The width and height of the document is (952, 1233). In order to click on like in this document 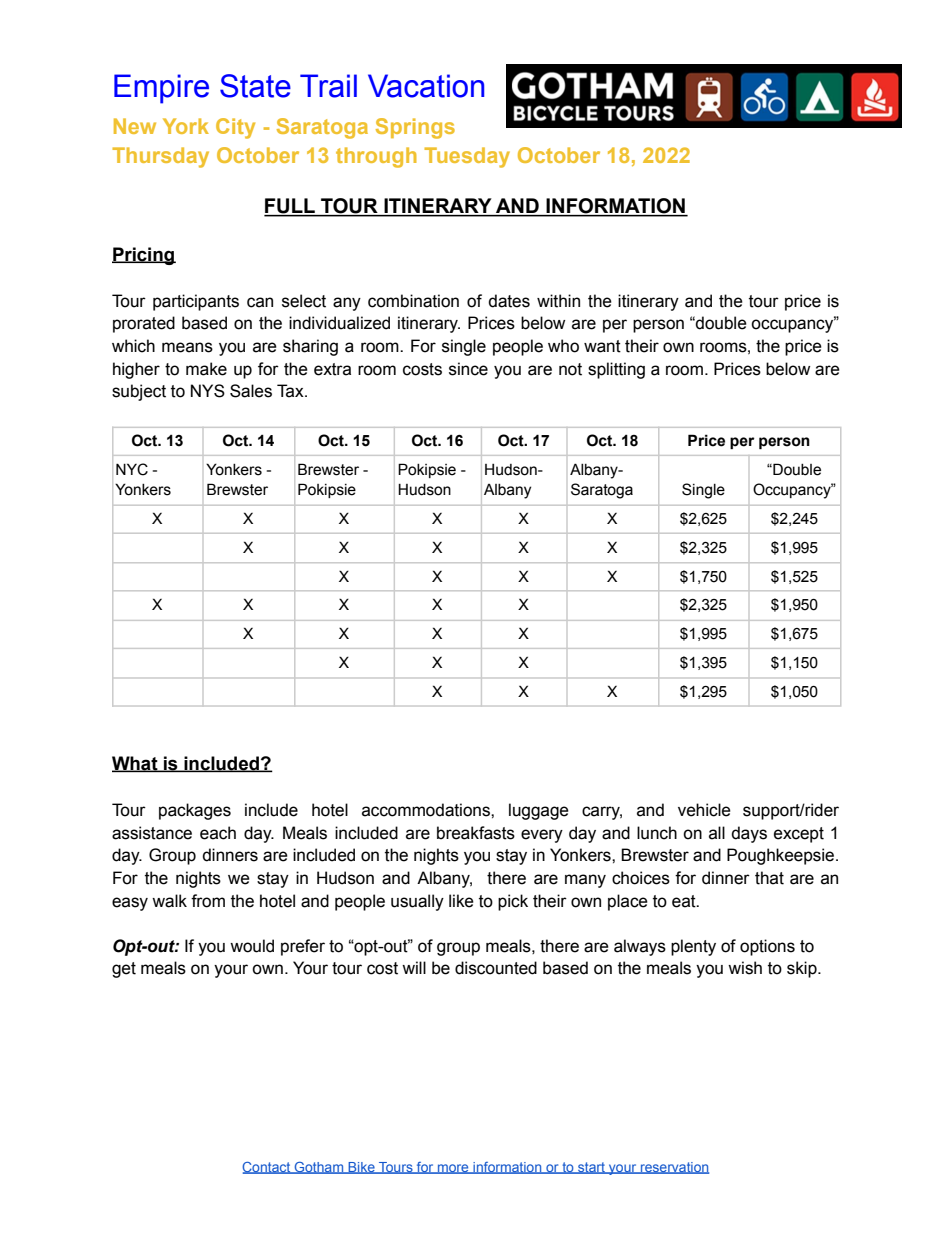, I will do `click(461, 901)`.
